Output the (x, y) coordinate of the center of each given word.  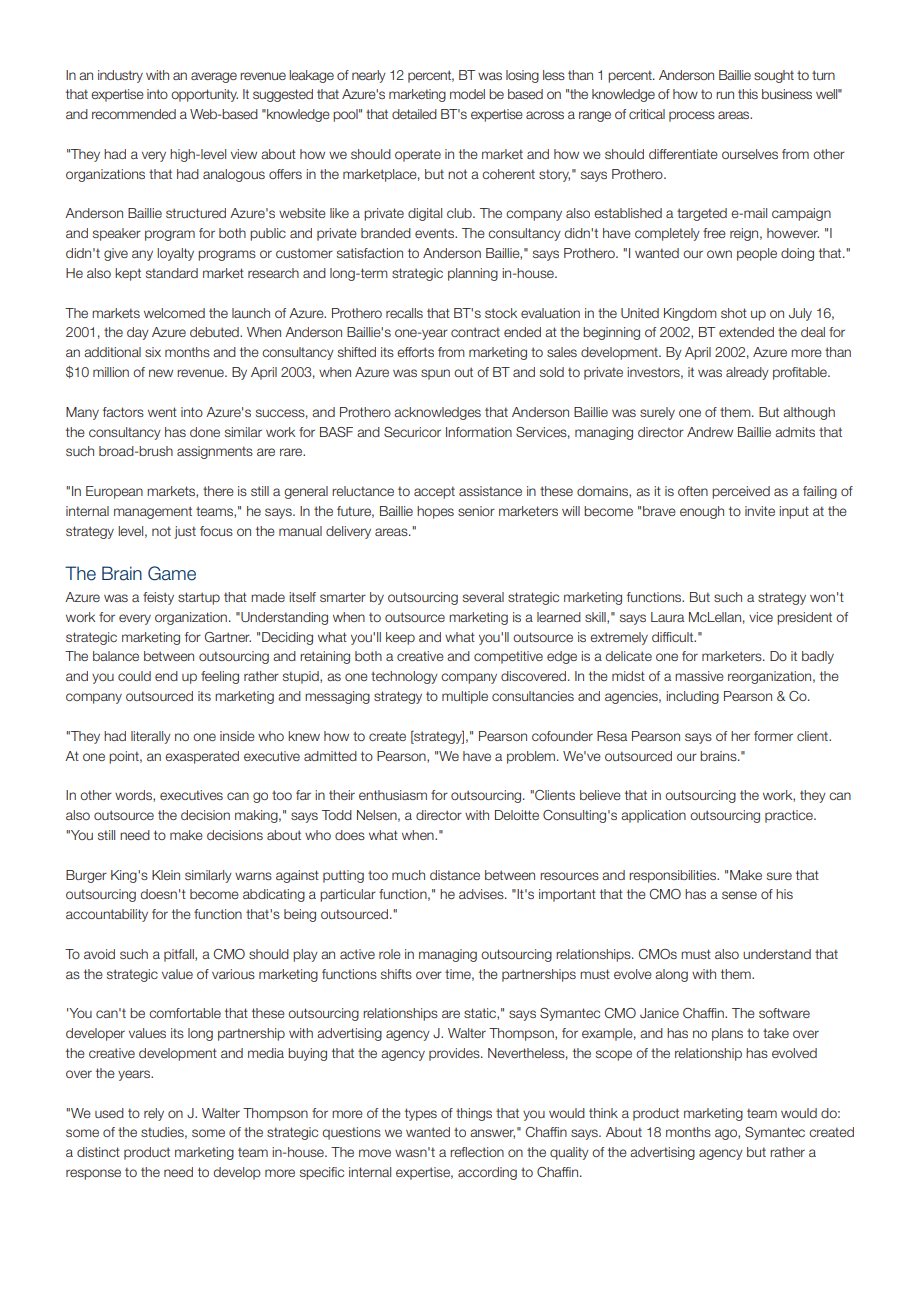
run (725, 95)
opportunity (204, 95)
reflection (477, 1152)
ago (727, 1134)
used (109, 1113)
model (467, 94)
